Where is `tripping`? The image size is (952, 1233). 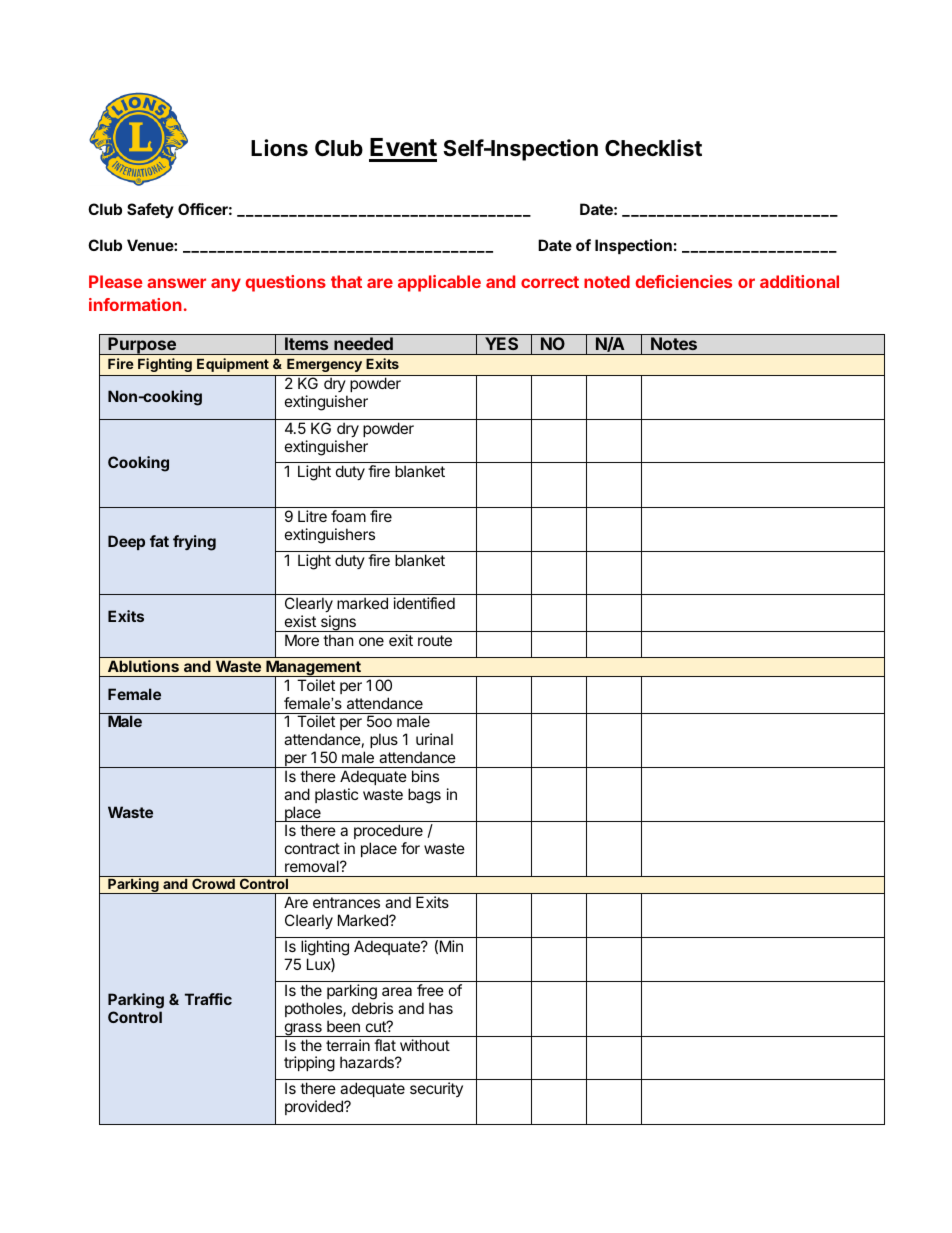 tripping is located at coordinates (309, 1064).
